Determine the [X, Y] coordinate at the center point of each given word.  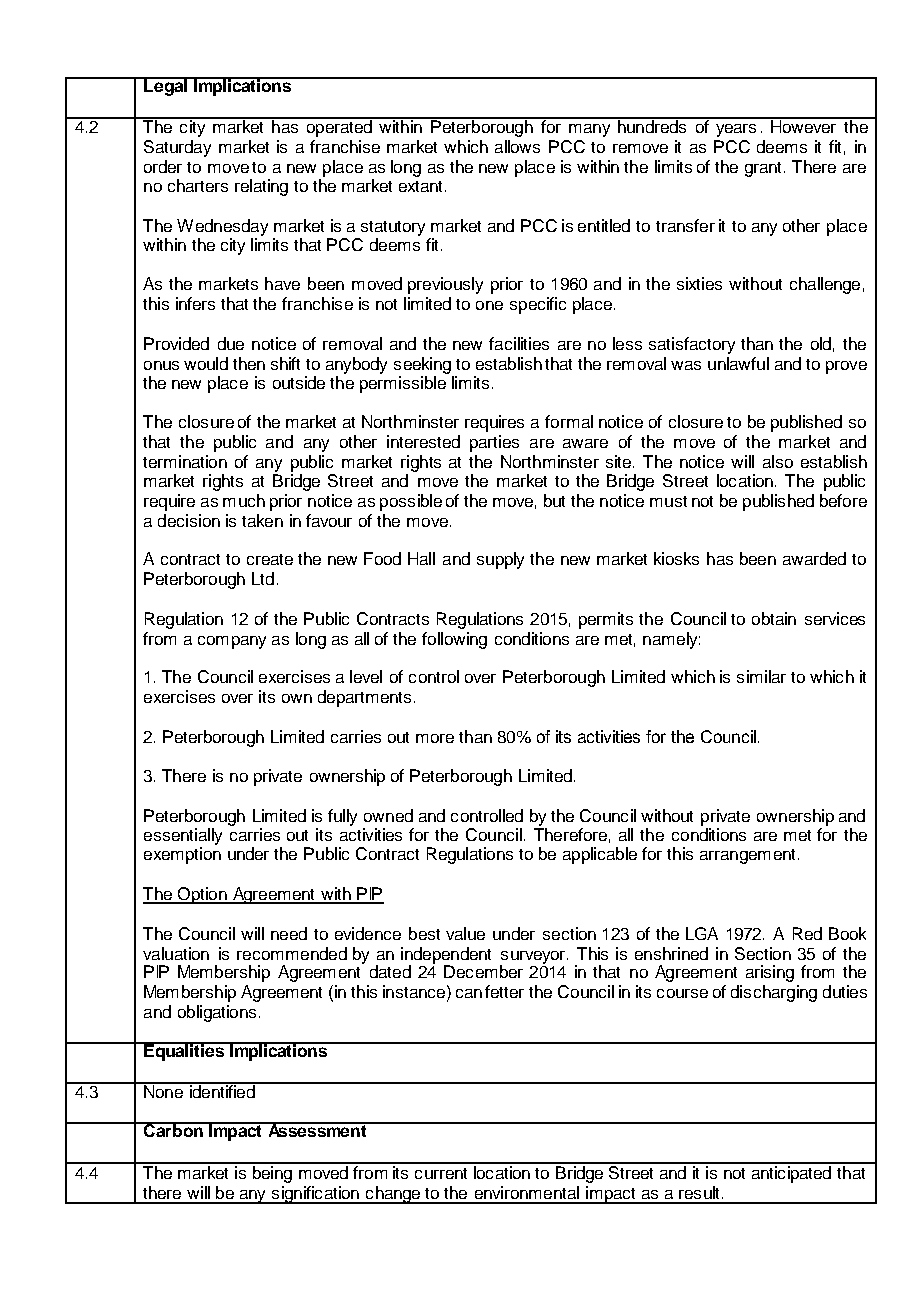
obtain [774, 618]
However [804, 125]
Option [202, 895]
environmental [527, 1192]
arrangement [747, 856]
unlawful [738, 363]
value [465, 933]
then [249, 363]
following [454, 640]
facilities [519, 343]
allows [517, 146]
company [232, 642]
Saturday [177, 148]
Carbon [173, 1129]
